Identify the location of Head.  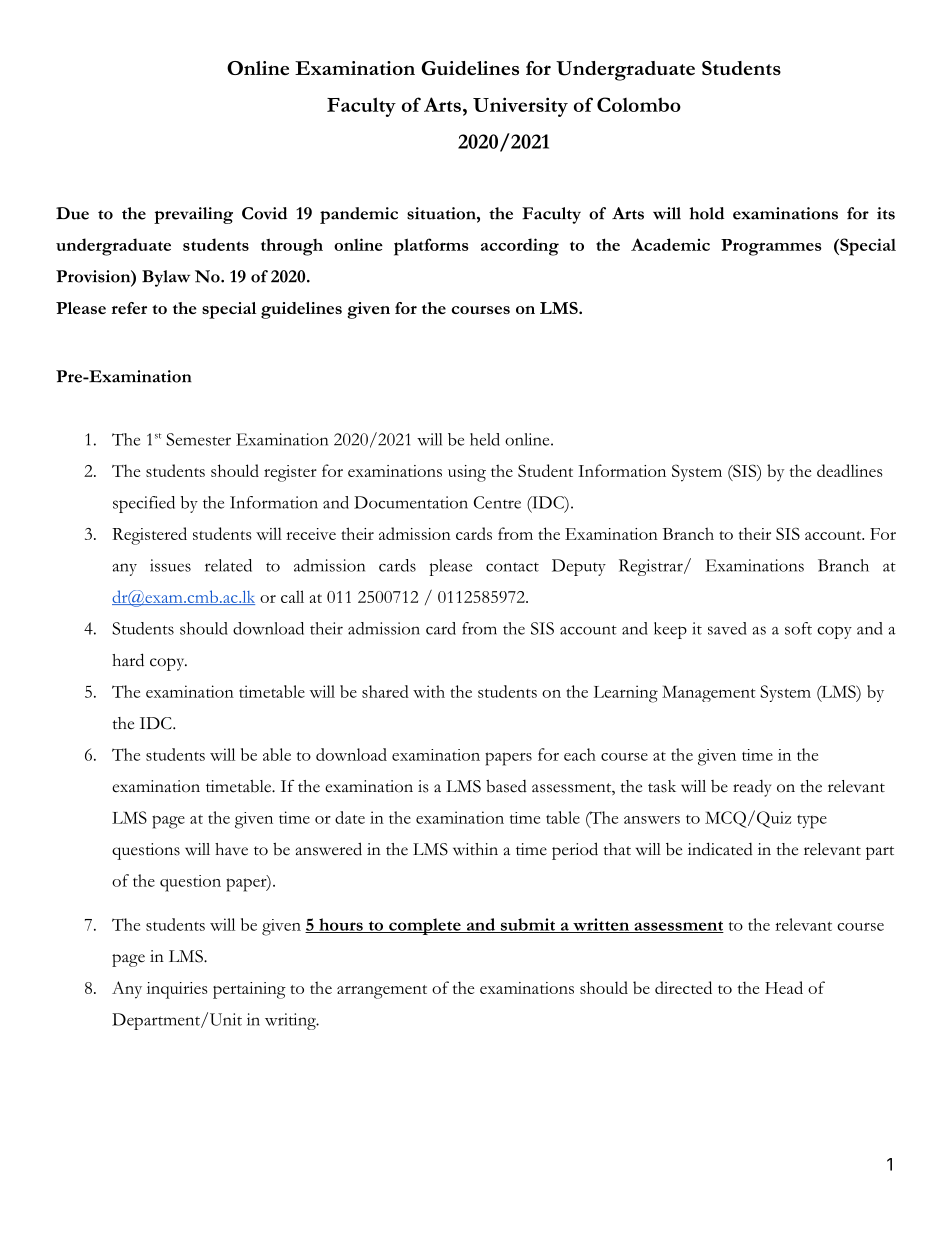
(784, 987).
